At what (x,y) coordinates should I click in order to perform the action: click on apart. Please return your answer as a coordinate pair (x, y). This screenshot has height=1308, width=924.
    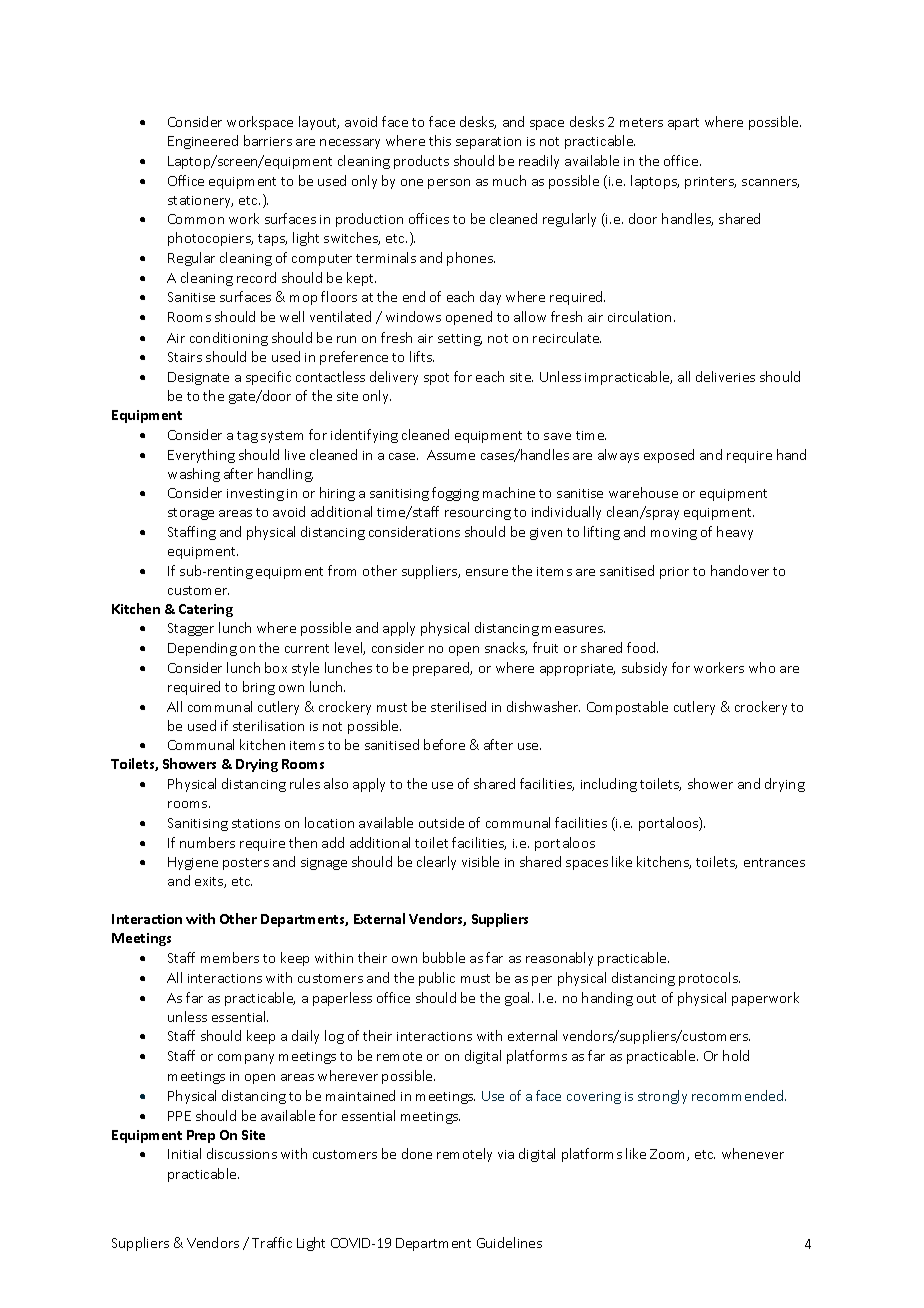
    Looking at the image, I should click on (683, 124).
